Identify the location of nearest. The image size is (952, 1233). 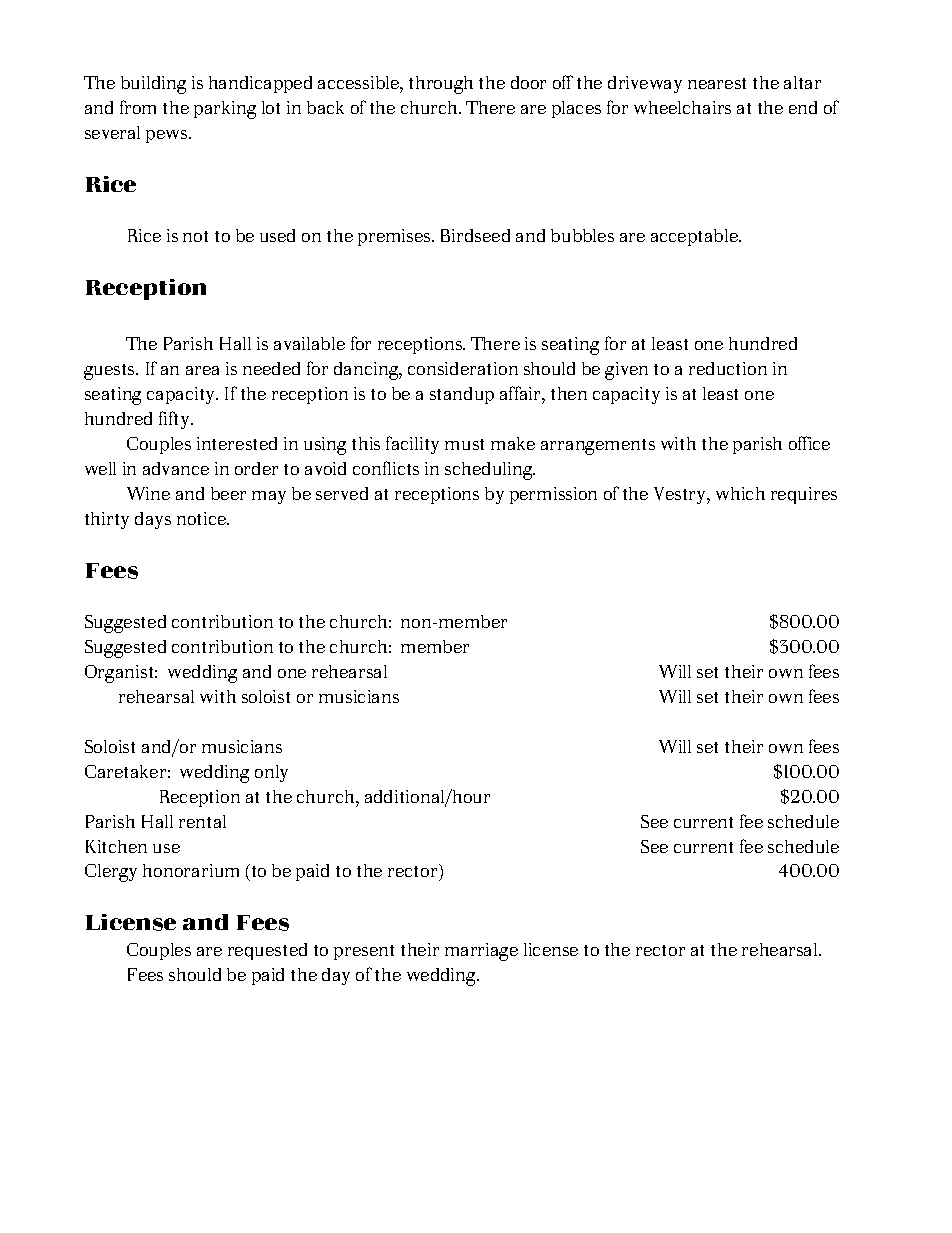
(717, 83).
